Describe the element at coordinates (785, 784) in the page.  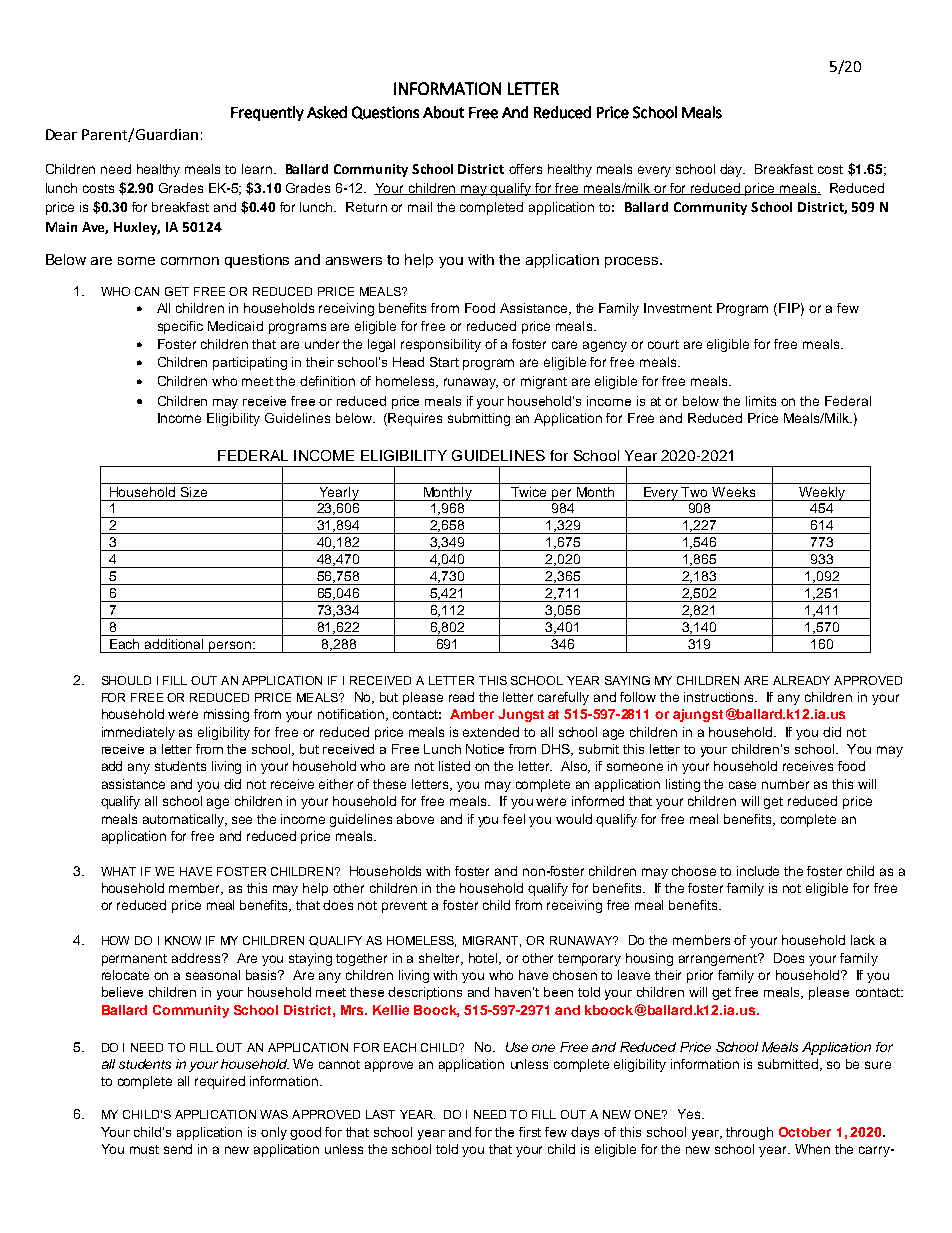
I see `number` at that location.
